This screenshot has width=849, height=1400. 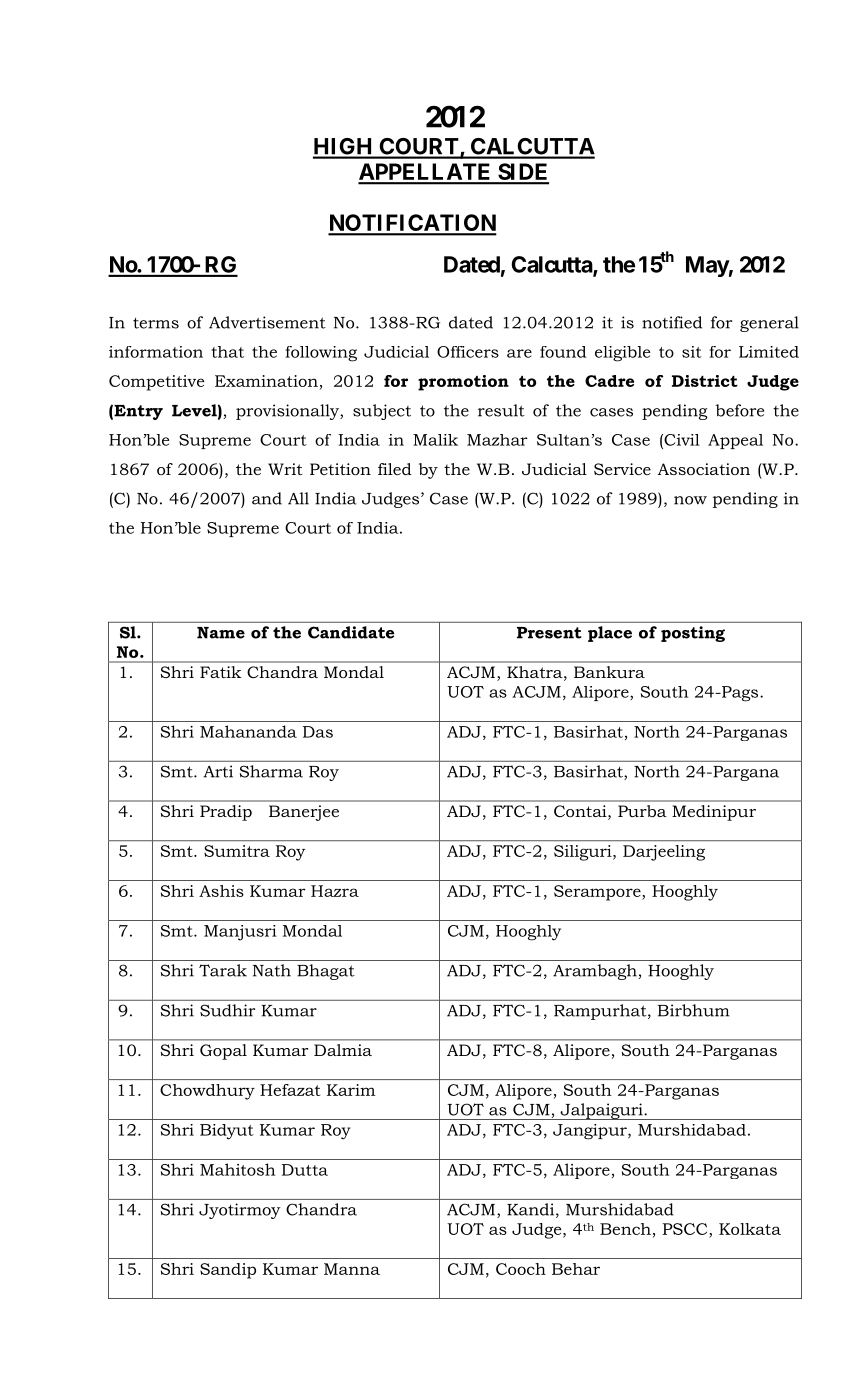 I want to click on Present, so click(x=549, y=633).
